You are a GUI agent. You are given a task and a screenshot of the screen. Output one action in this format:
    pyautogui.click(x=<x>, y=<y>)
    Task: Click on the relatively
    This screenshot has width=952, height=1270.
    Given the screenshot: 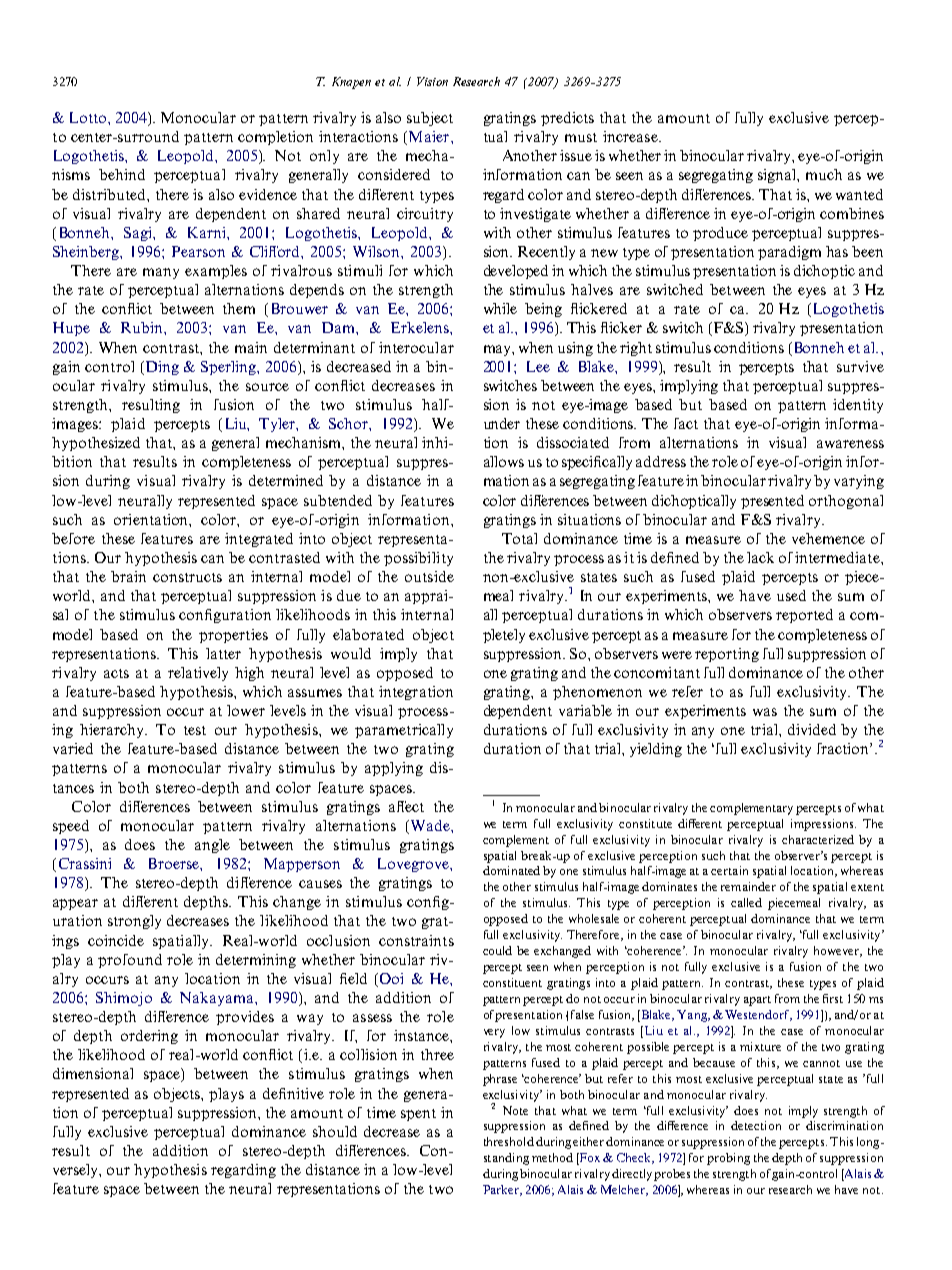 What is the action you would take?
    pyautogui.click(x=198, y=674)
